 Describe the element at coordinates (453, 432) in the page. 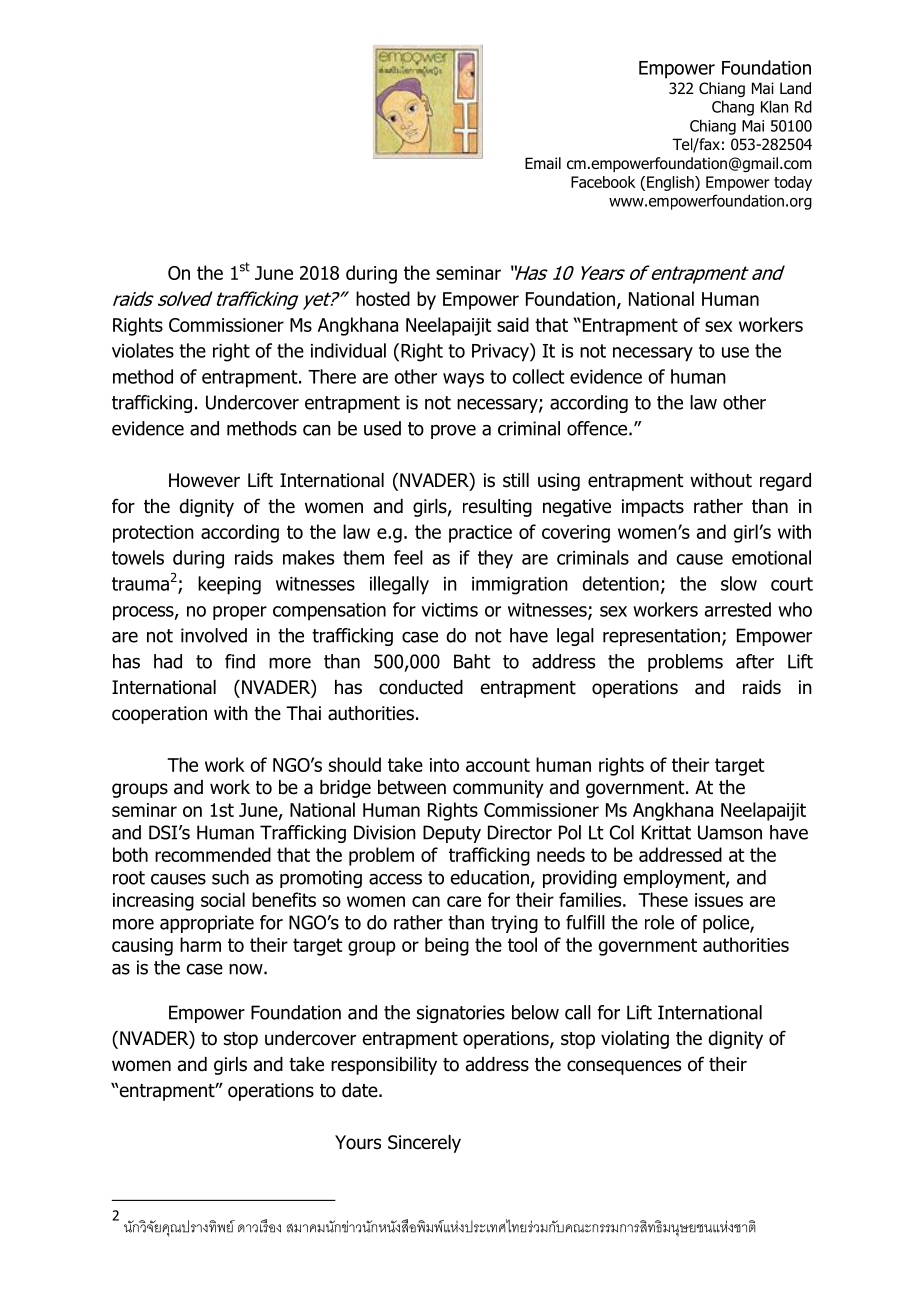

I see `prove` at that location.
